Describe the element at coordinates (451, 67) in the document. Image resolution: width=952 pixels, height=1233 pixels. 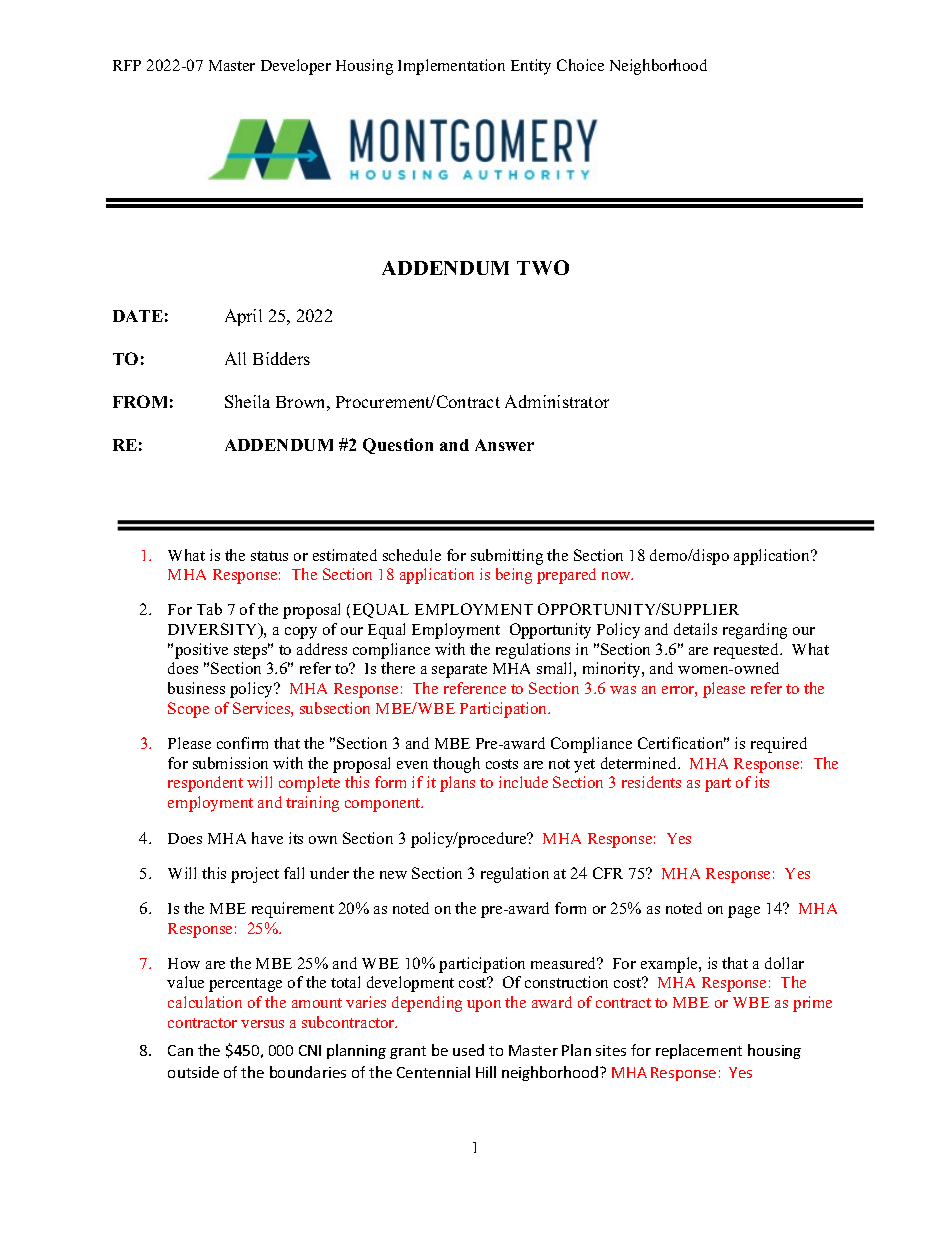
I see `Implementation` at that location.
